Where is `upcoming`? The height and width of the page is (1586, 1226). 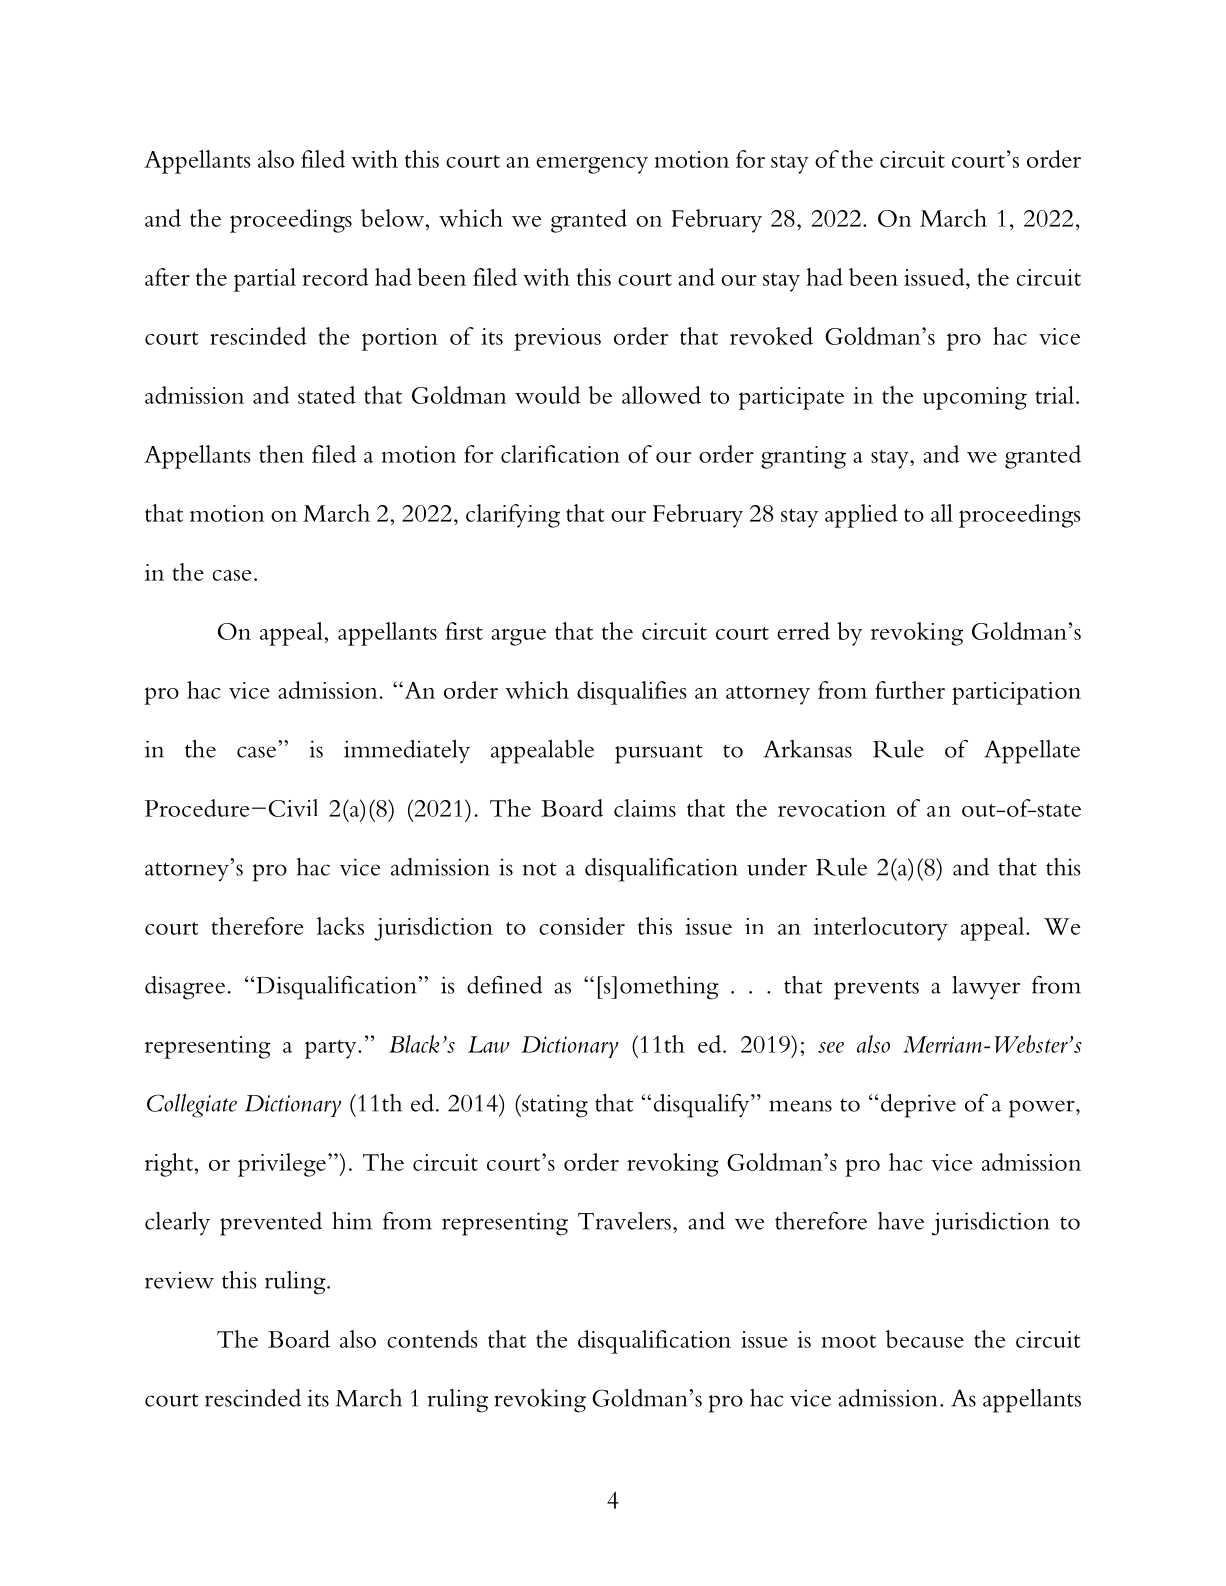 upcoming is located at coordinates (975, 398).
